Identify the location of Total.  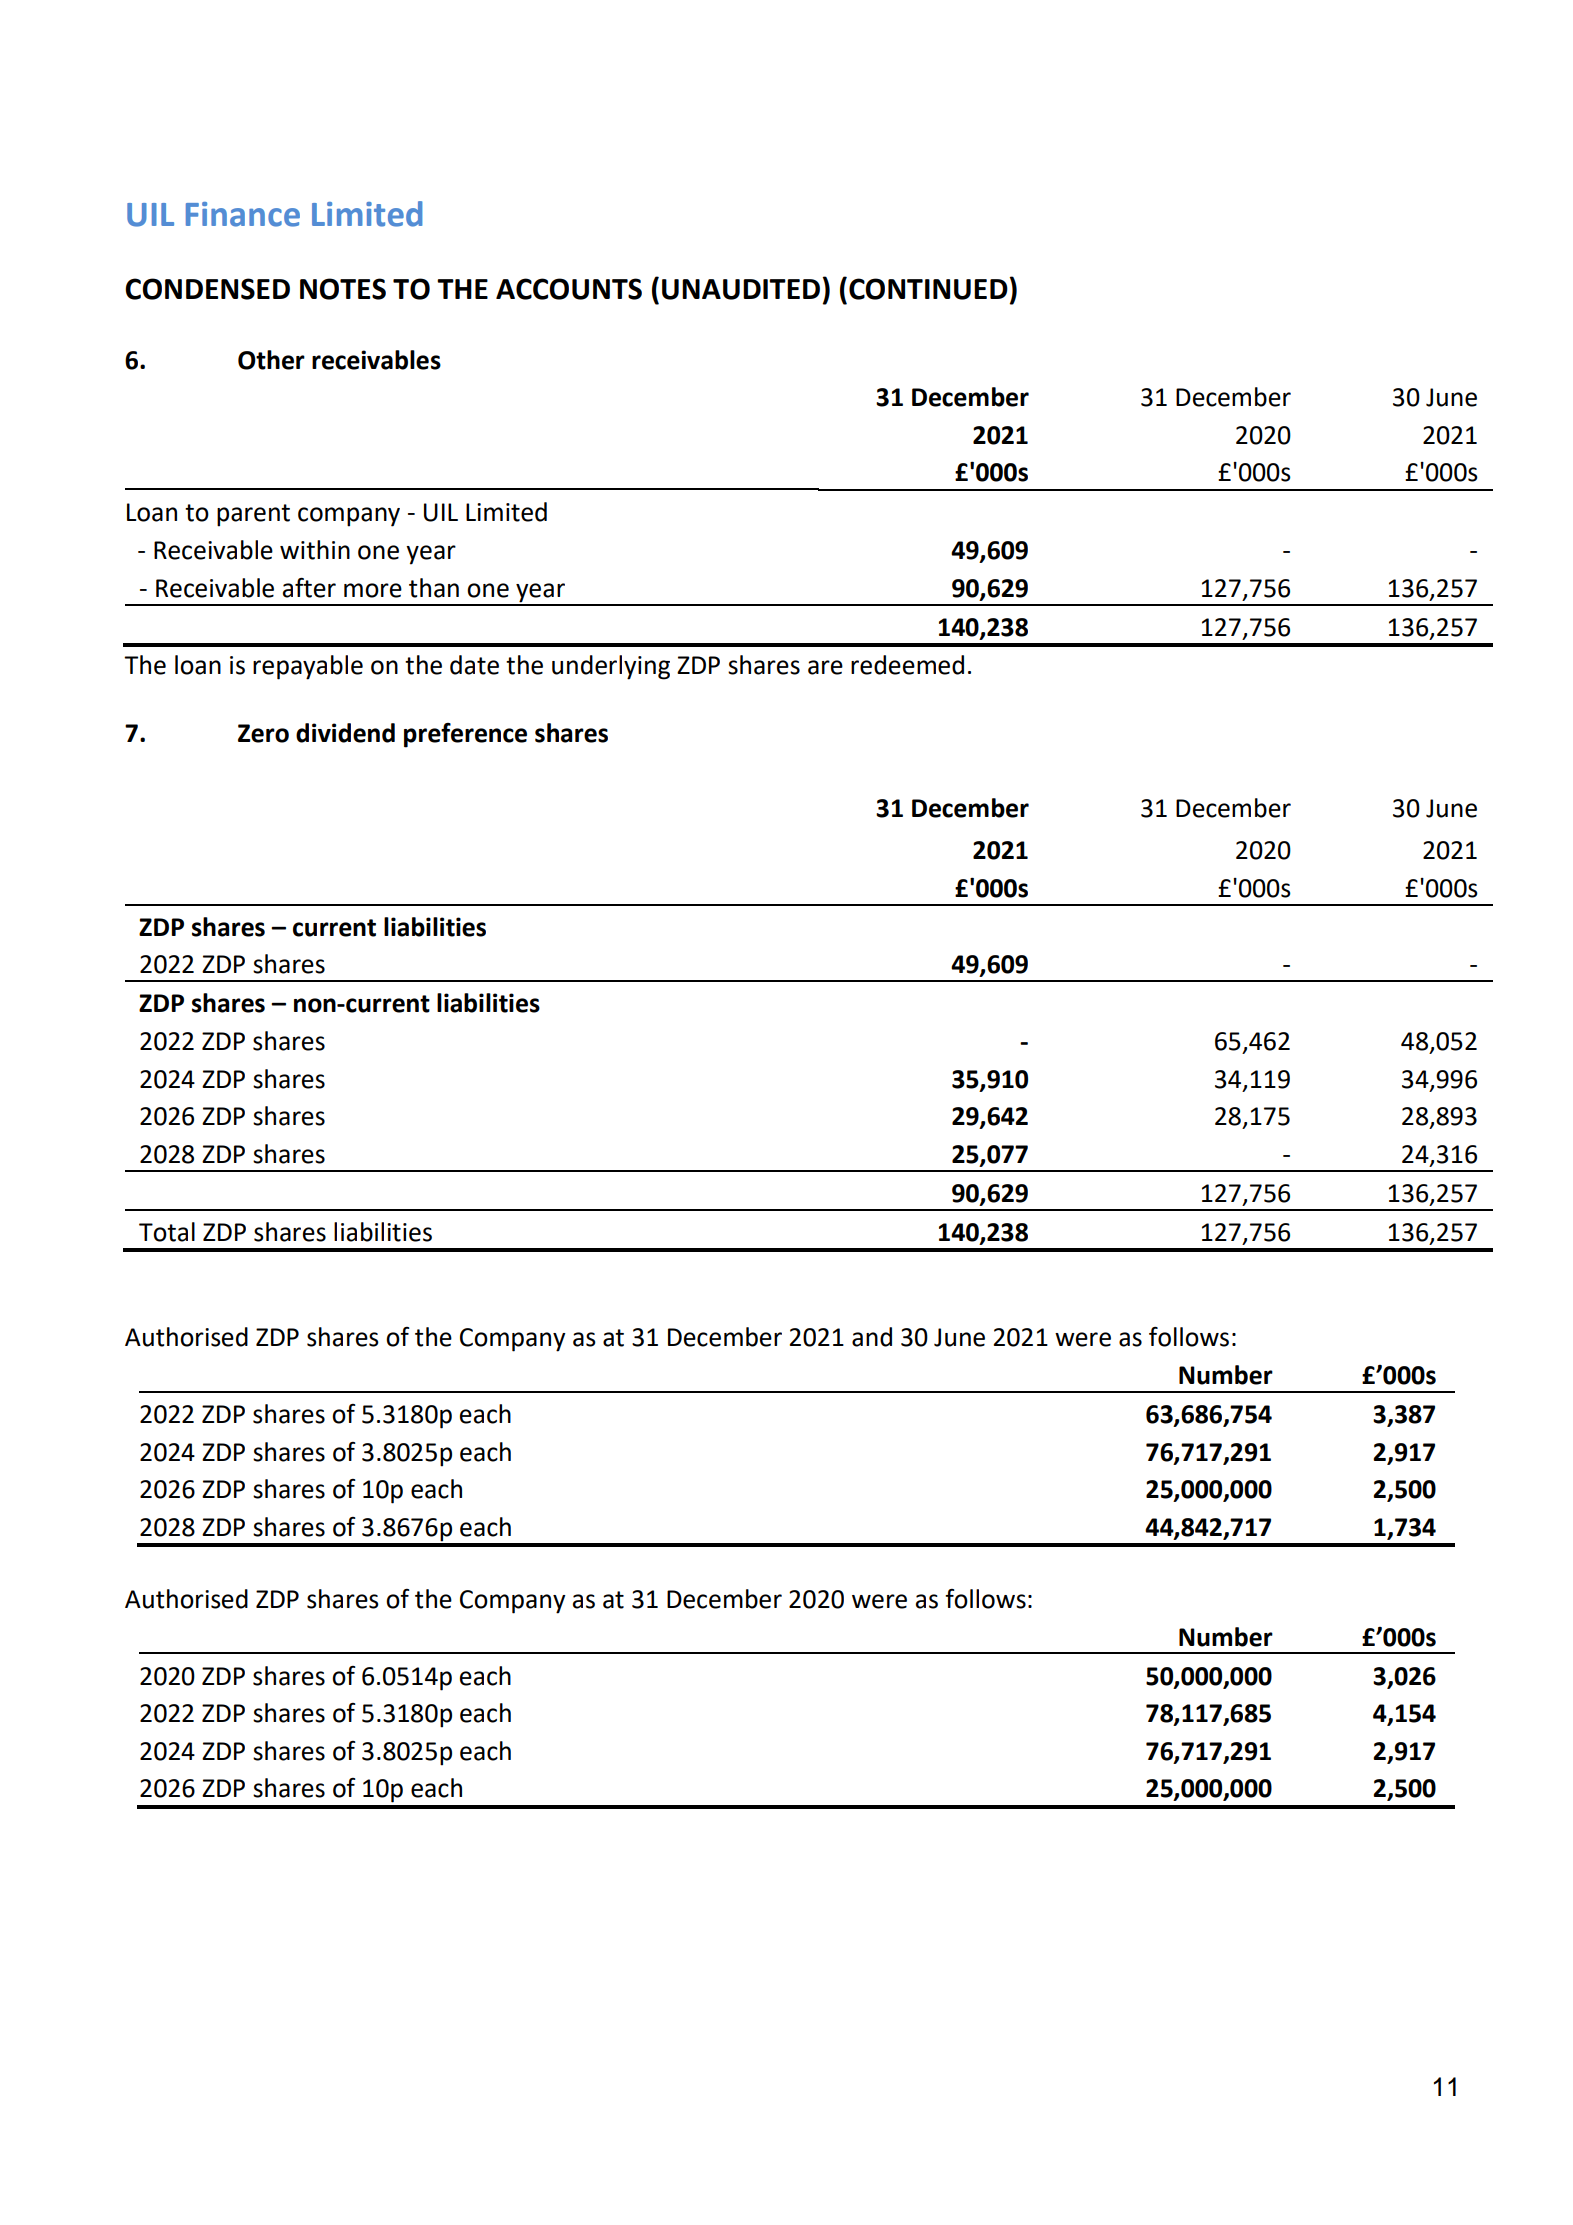
(167, 1232).
